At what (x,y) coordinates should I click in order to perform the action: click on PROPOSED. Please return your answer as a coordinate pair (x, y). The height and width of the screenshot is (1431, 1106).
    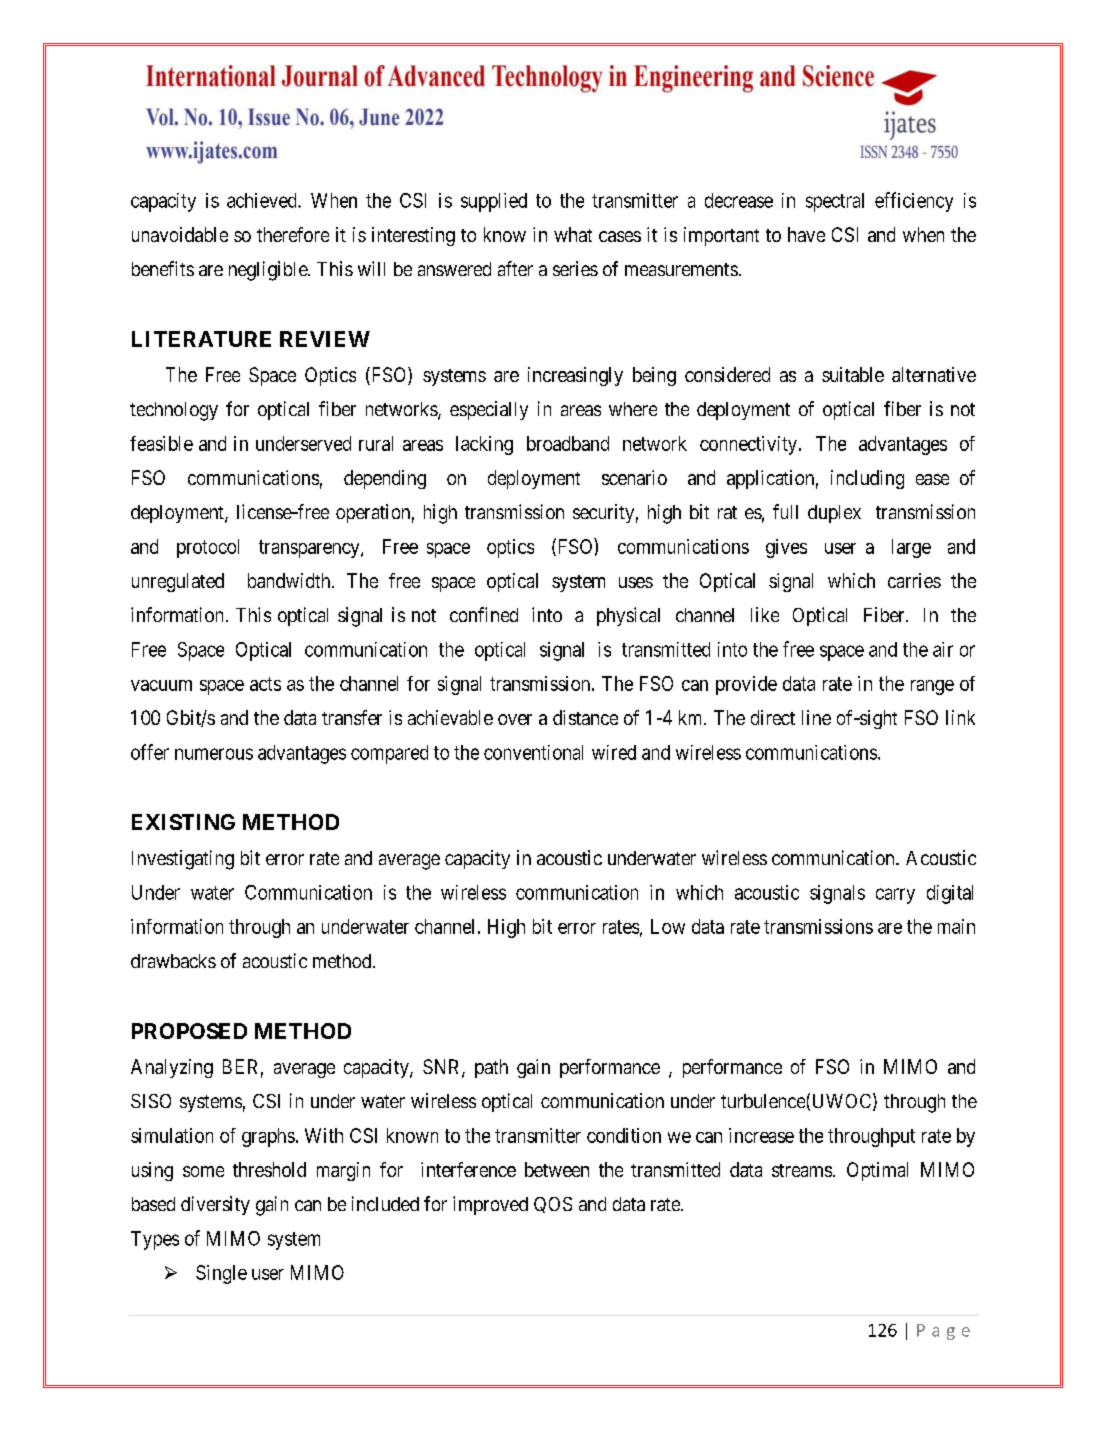
    Looking at the image, I should click on (189, 1031).
